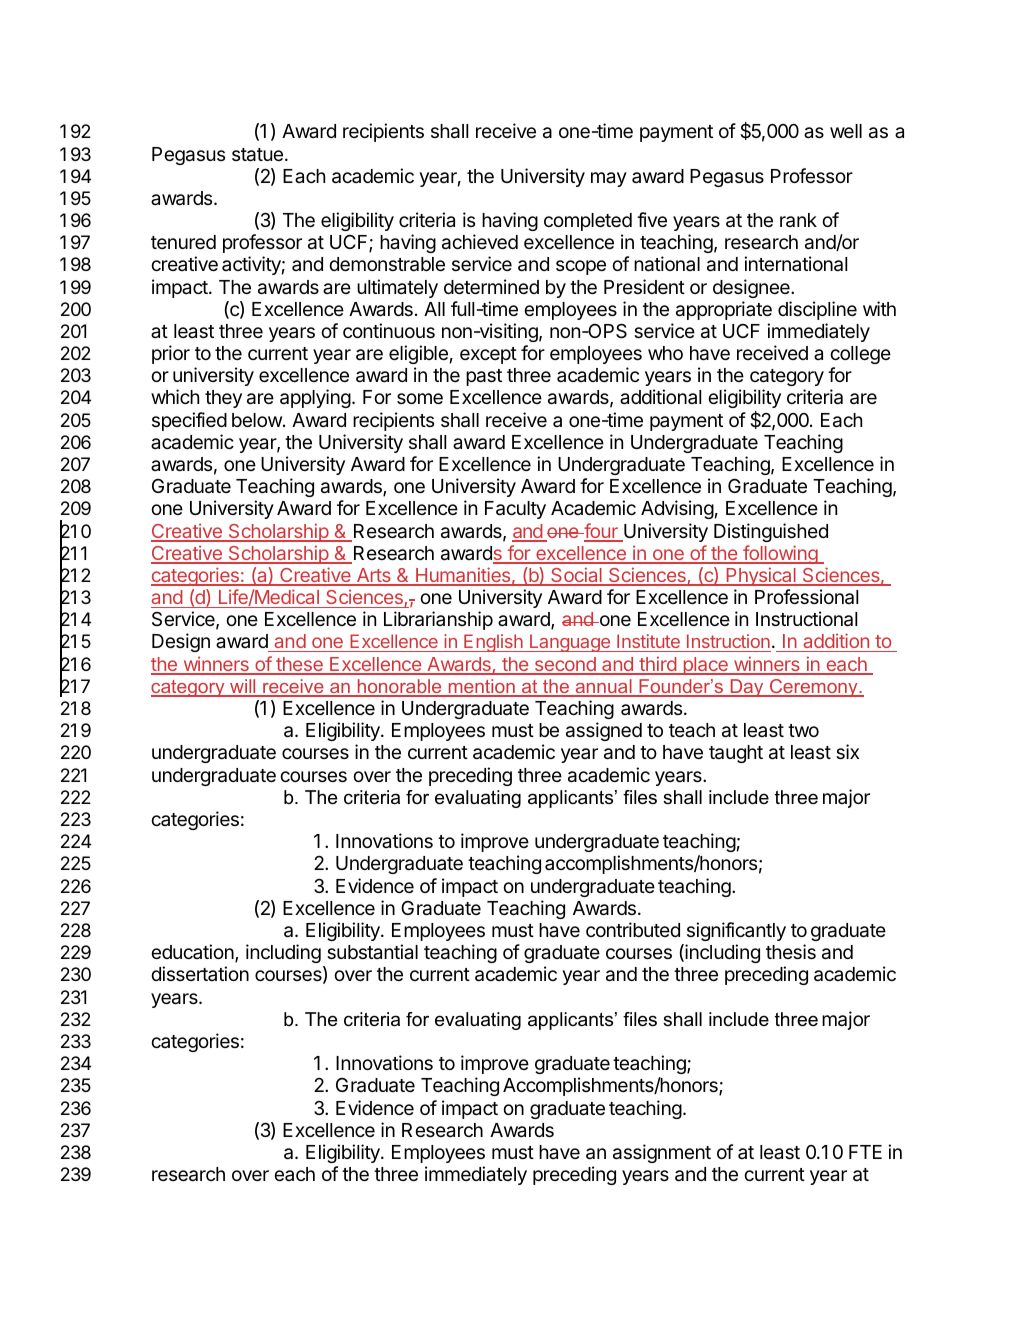 The height and width of the page is (1328, 1026). I want to click on college, so click(860, 355).
